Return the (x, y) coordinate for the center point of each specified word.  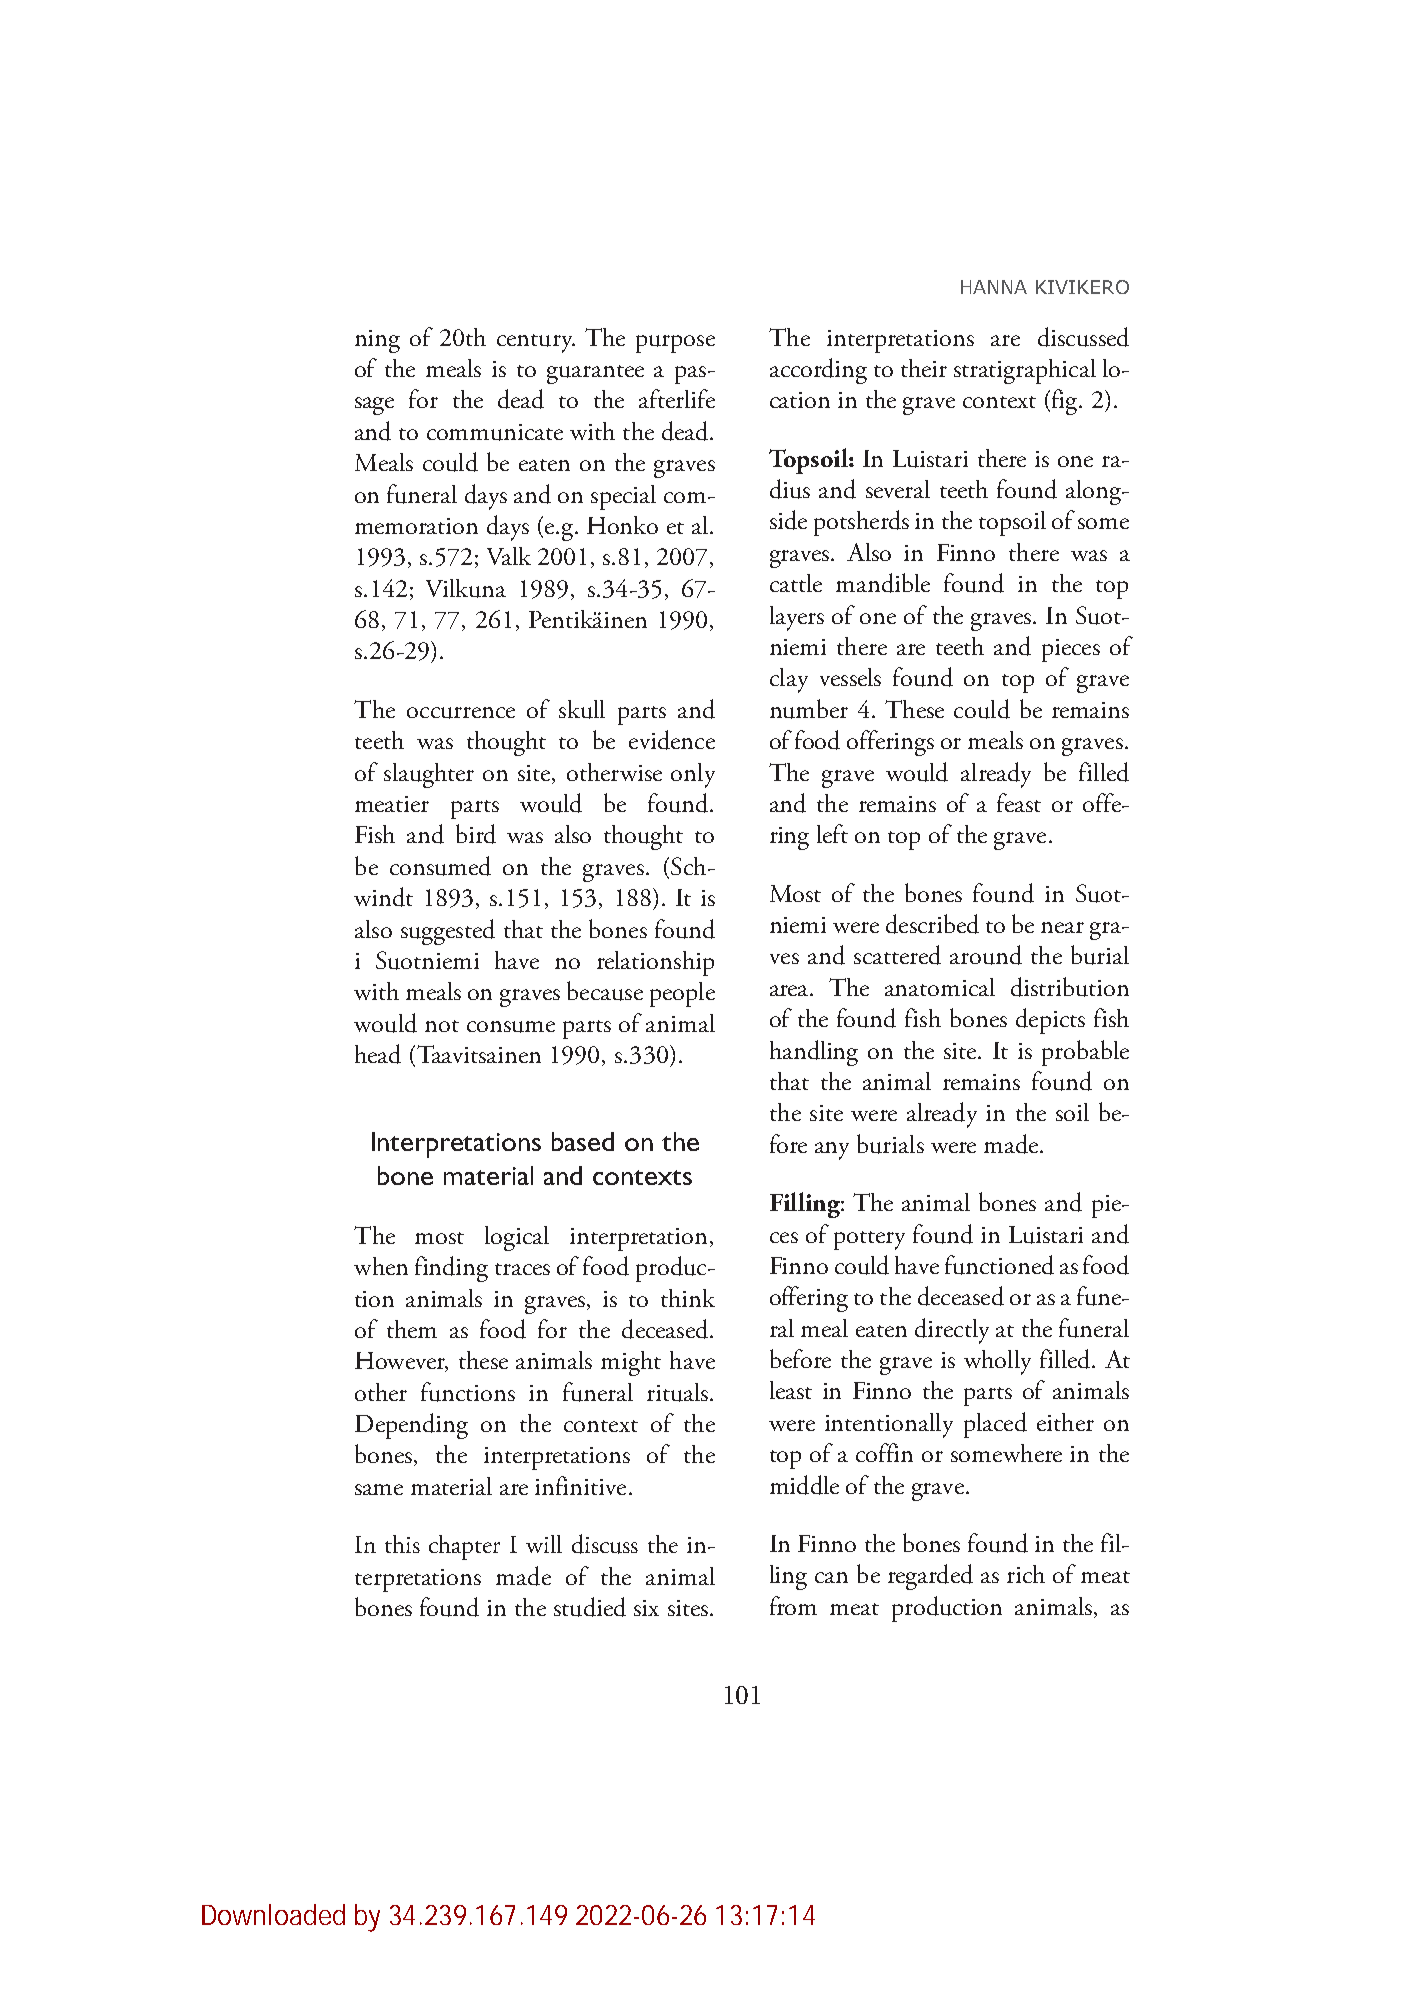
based (583, 1141)
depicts (1050, 1021)
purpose (675, 344)
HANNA (994, 287)
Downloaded (273, 1914)
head (378, 1054)
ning (377, 341)
